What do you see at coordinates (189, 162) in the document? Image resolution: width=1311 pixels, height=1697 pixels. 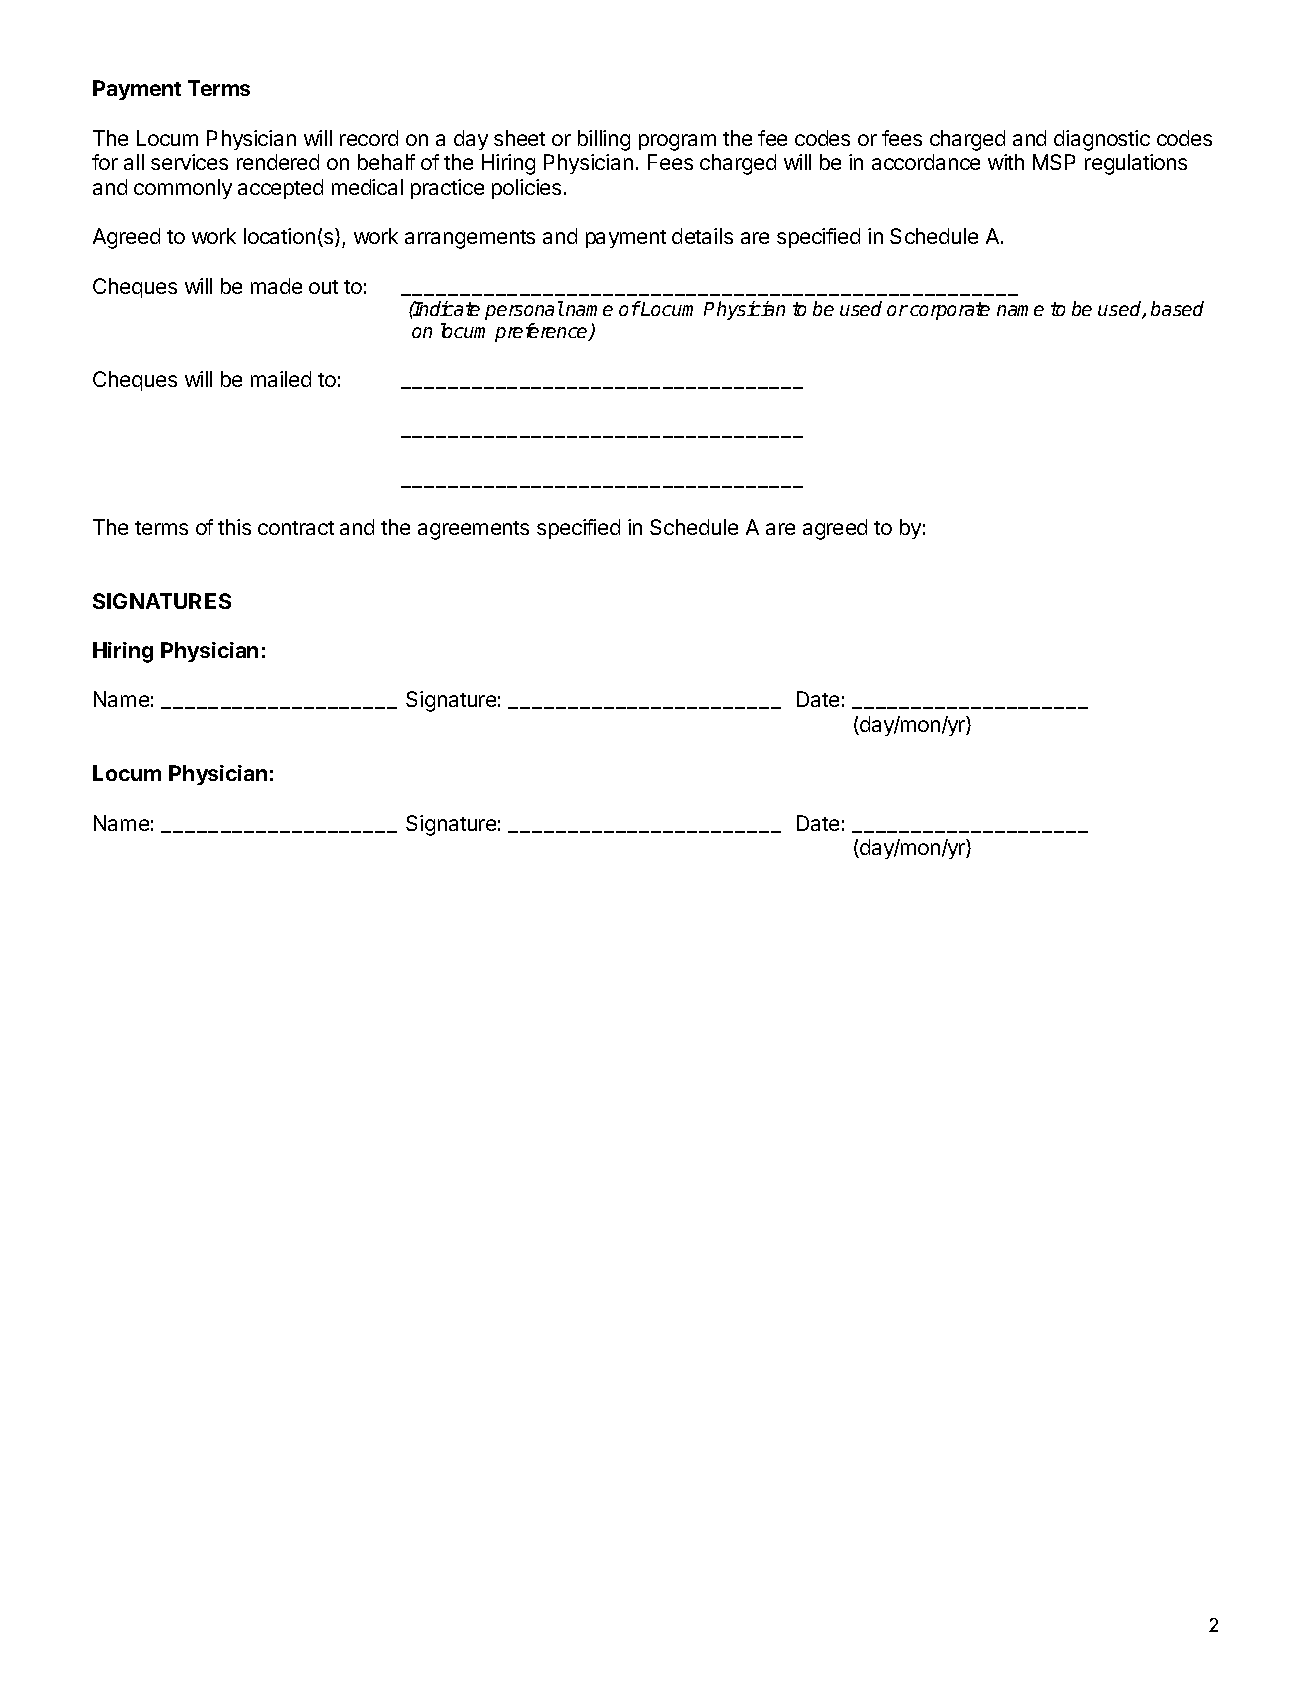 I see `services` at bounding box center [189, 162].
